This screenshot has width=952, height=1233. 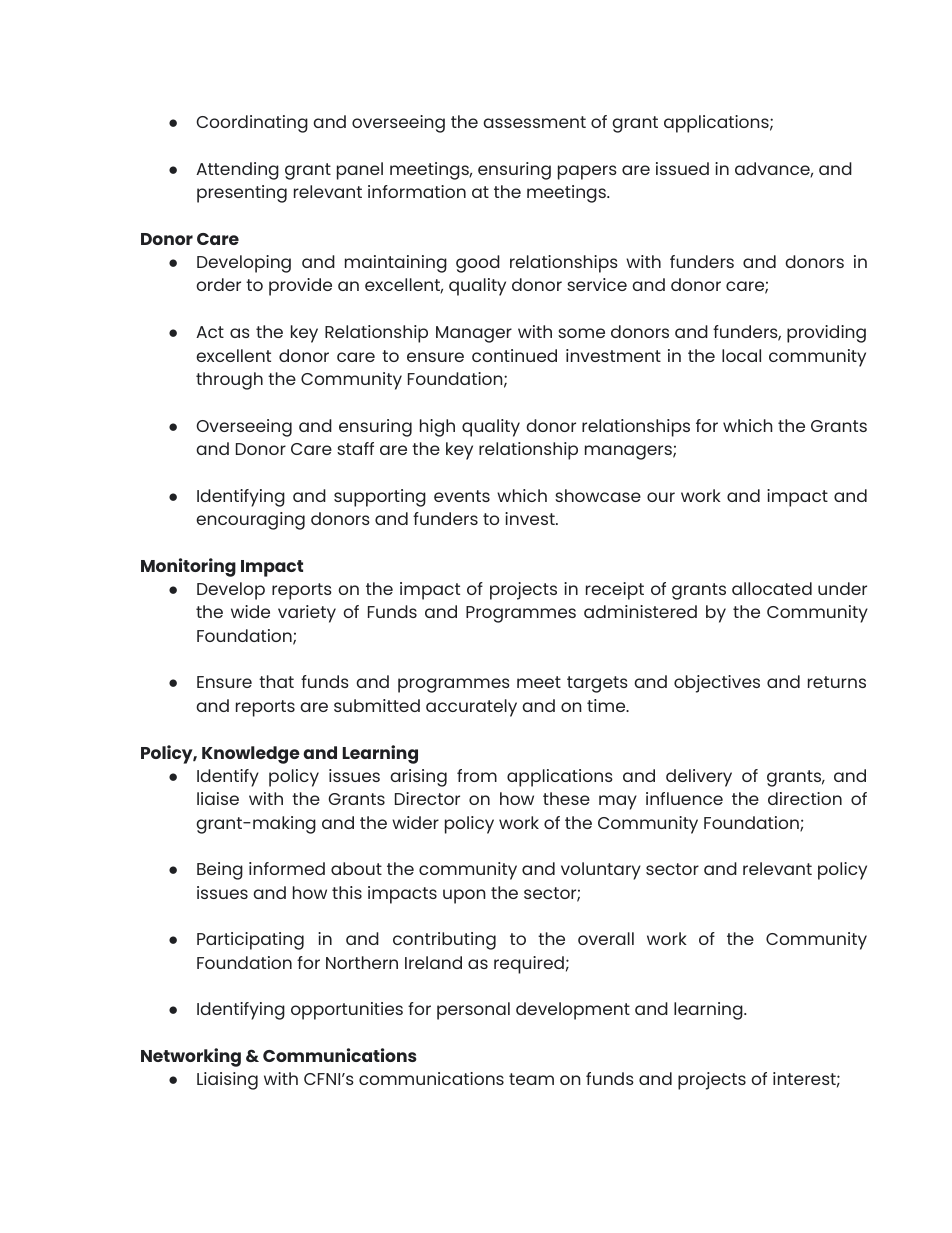 I want to click on Coordinating, so click(x=252, y=124).
